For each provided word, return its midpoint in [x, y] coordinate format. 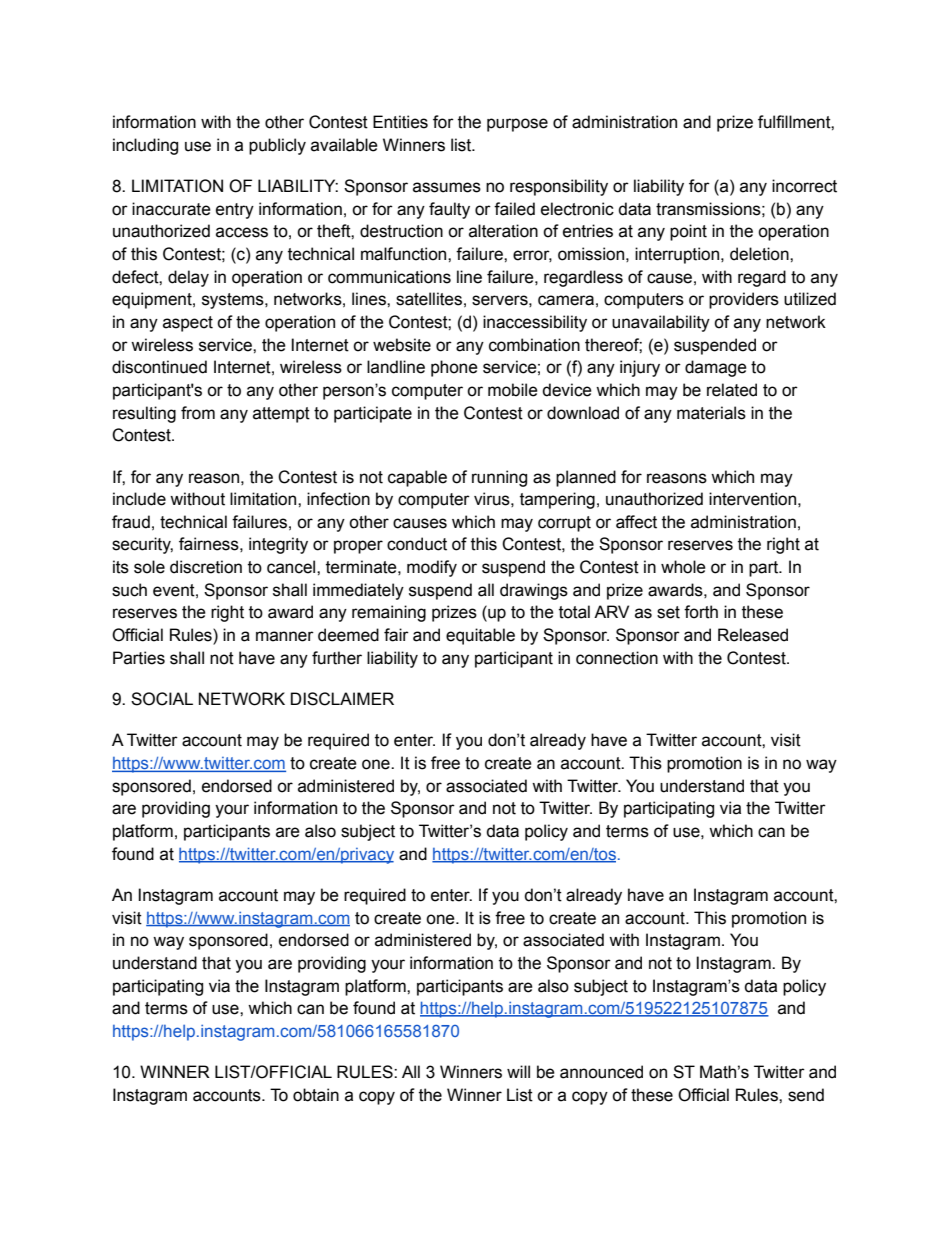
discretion [206, 567]
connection [617, 658]
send [806, 1095]
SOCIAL [162, 699]
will [518, 1071]
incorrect [804, 186]
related [732, 390]
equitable [480, 636]
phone [454, 368]
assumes [447, 187]
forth [701, 612]
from [198, 413]
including [145, 146]
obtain [316, 1095]
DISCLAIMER [342, 699]
